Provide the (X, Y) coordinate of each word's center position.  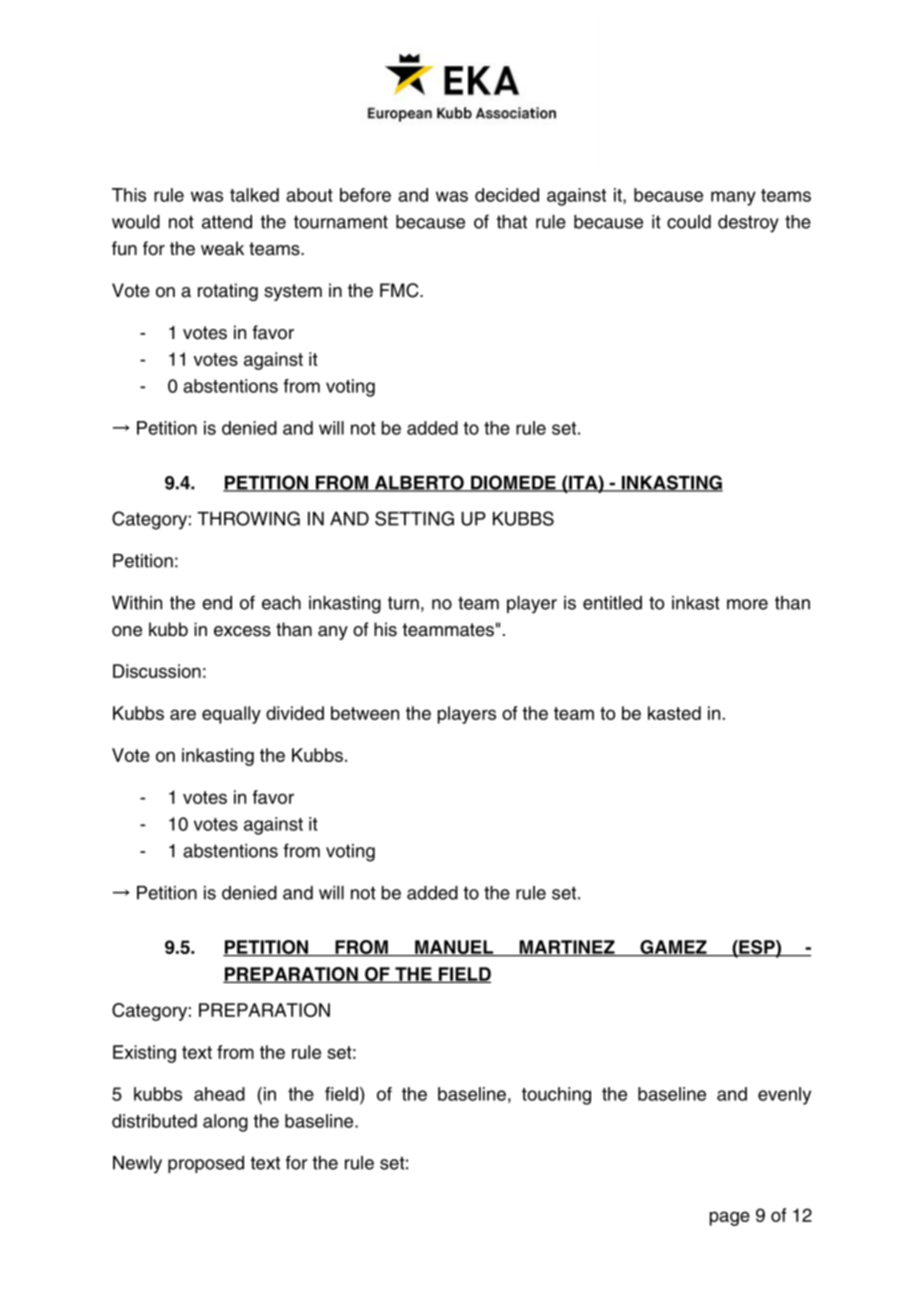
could (689, 222)
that (511, 222)
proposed (206, 1164)
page (730, 1218)
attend (227, 222)
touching (556, 1096)
